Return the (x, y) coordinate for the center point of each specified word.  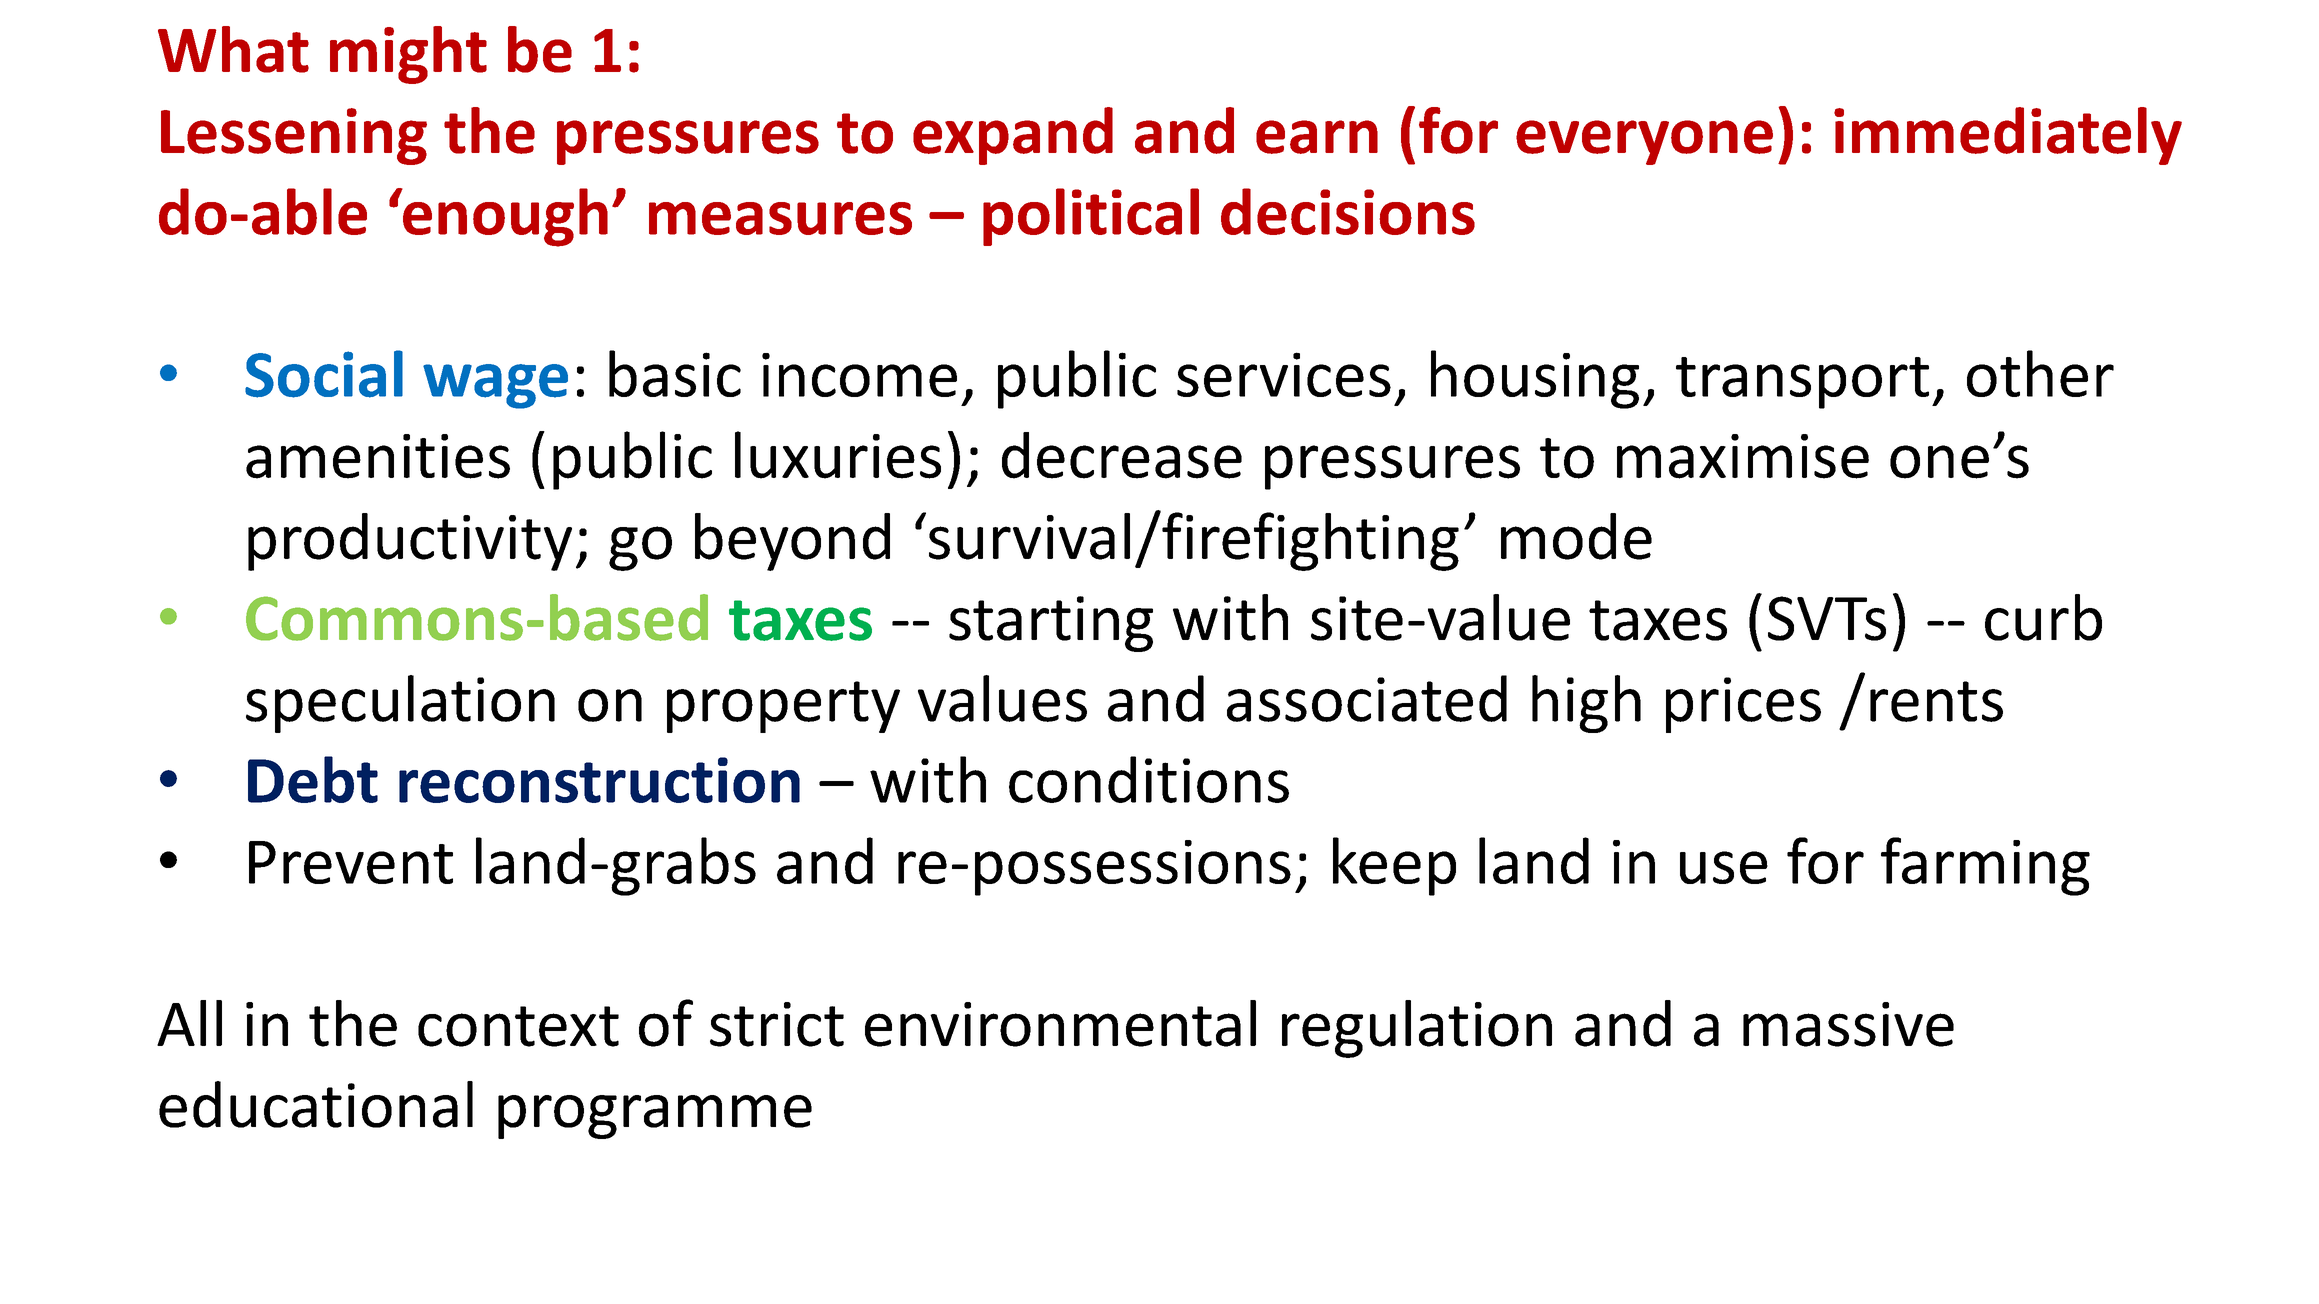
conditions (1149, 779)
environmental (1060, 1023)
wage (495, 386)
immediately (2008, 136)
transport (1802, 383)
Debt (313, 779)
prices (1743, 705)
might (408, 55)
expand (1013, 136)
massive (1848, 1024)
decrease (1122, 455)
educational (316, 1104)
